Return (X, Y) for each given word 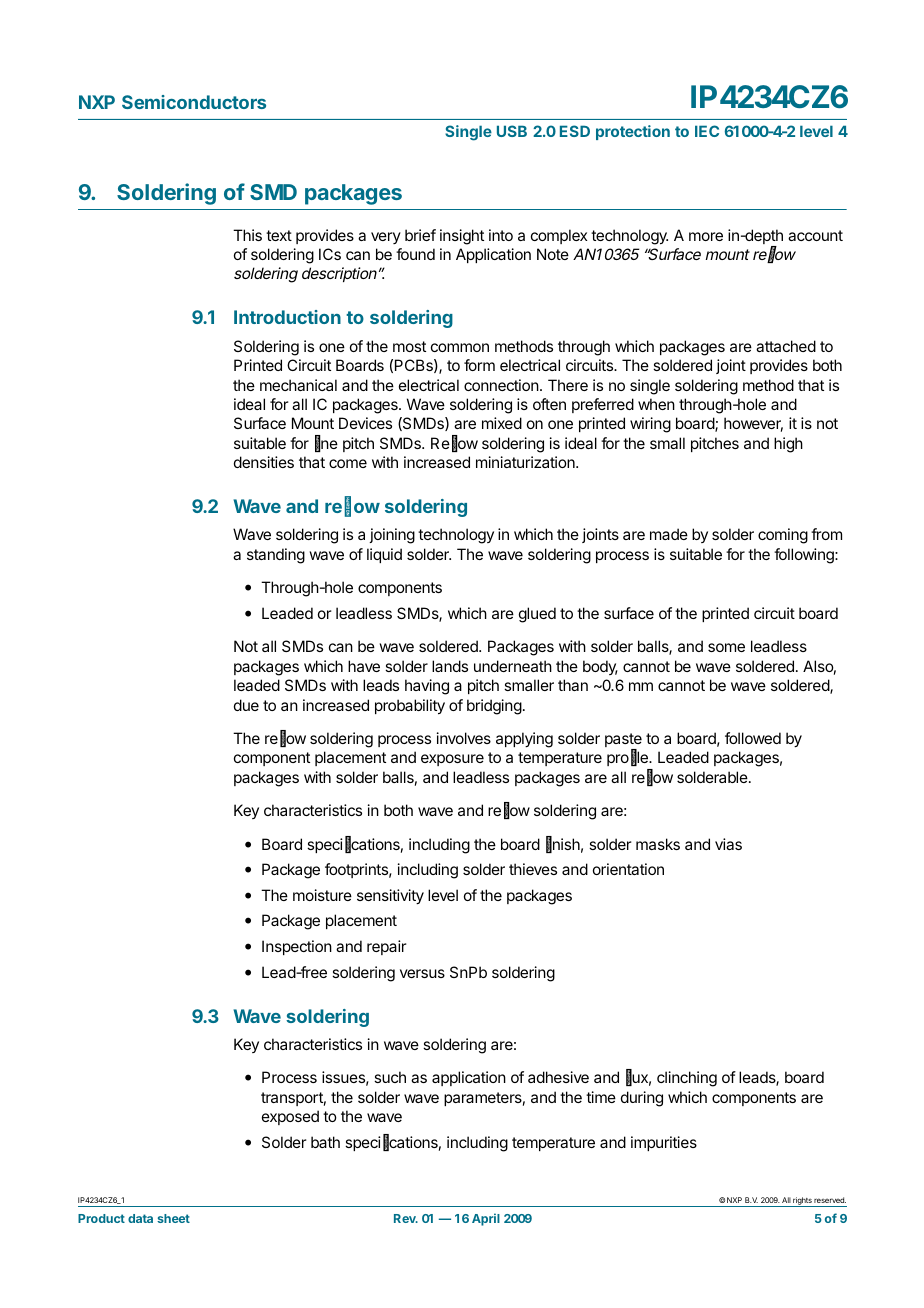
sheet (173, 1218)
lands (450, 666)
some (726, 647)
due (246, 705)
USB (512, 131)
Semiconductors (194, 102)
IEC (707, 131)
